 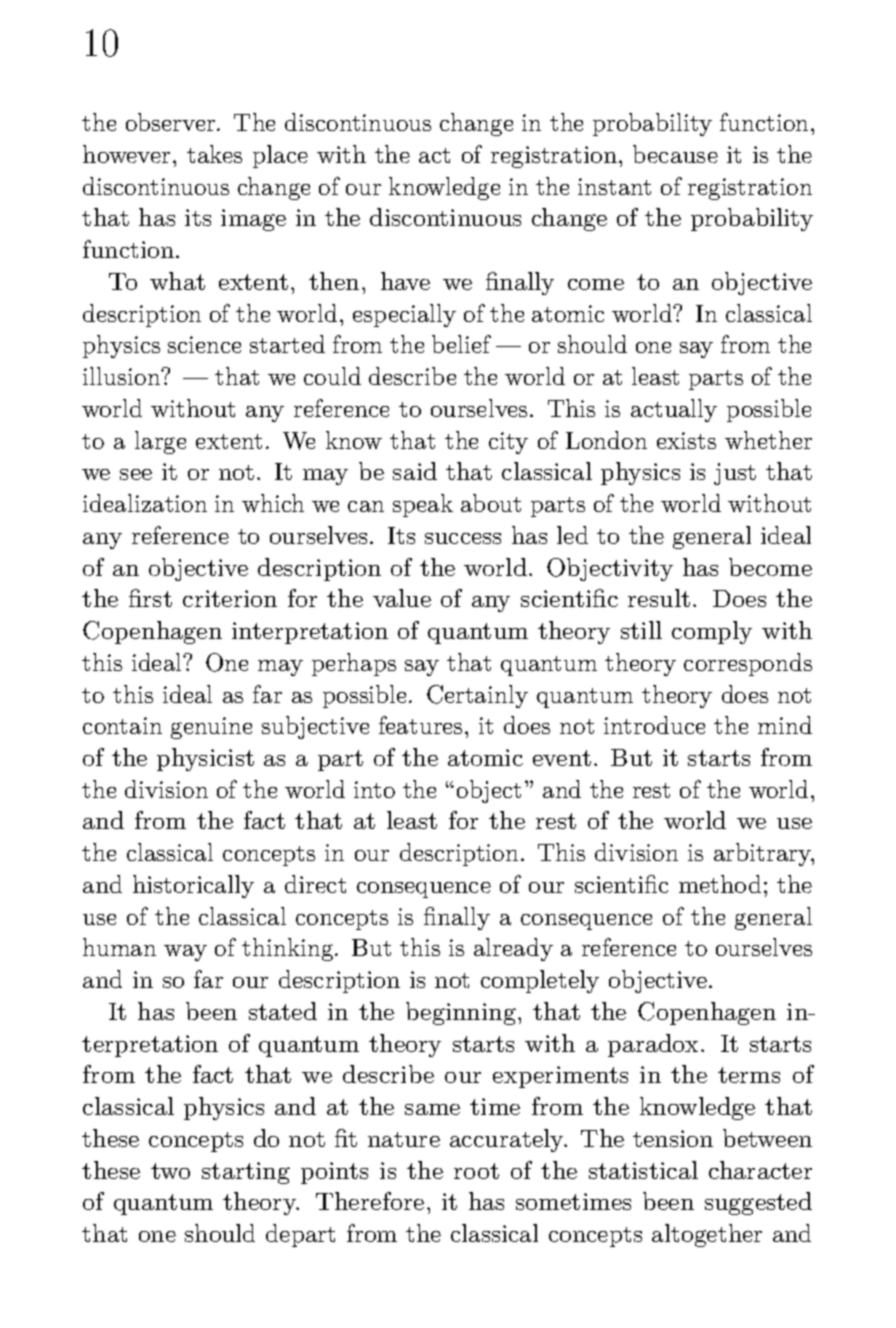 I want to click on features, so click(x=420, y=725).
